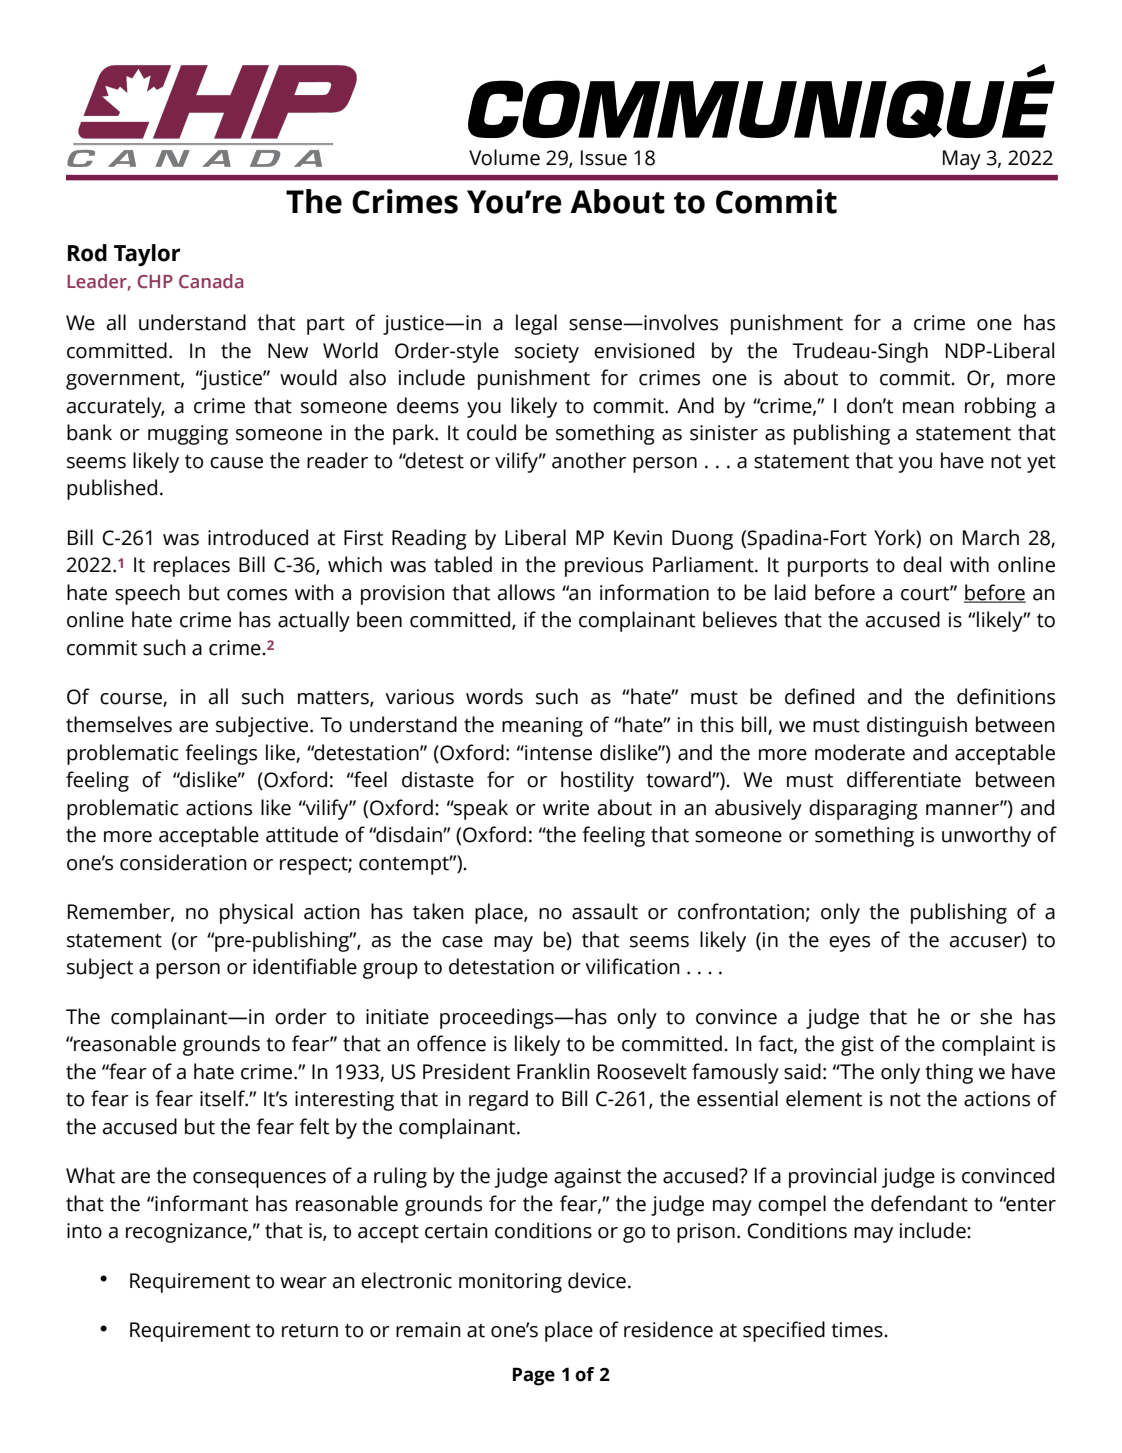 This page has height=1453, width=1122. What do you see at coordinates (917, 726) in the page?
I see `distinguish` at bounding box center [917, 726].
